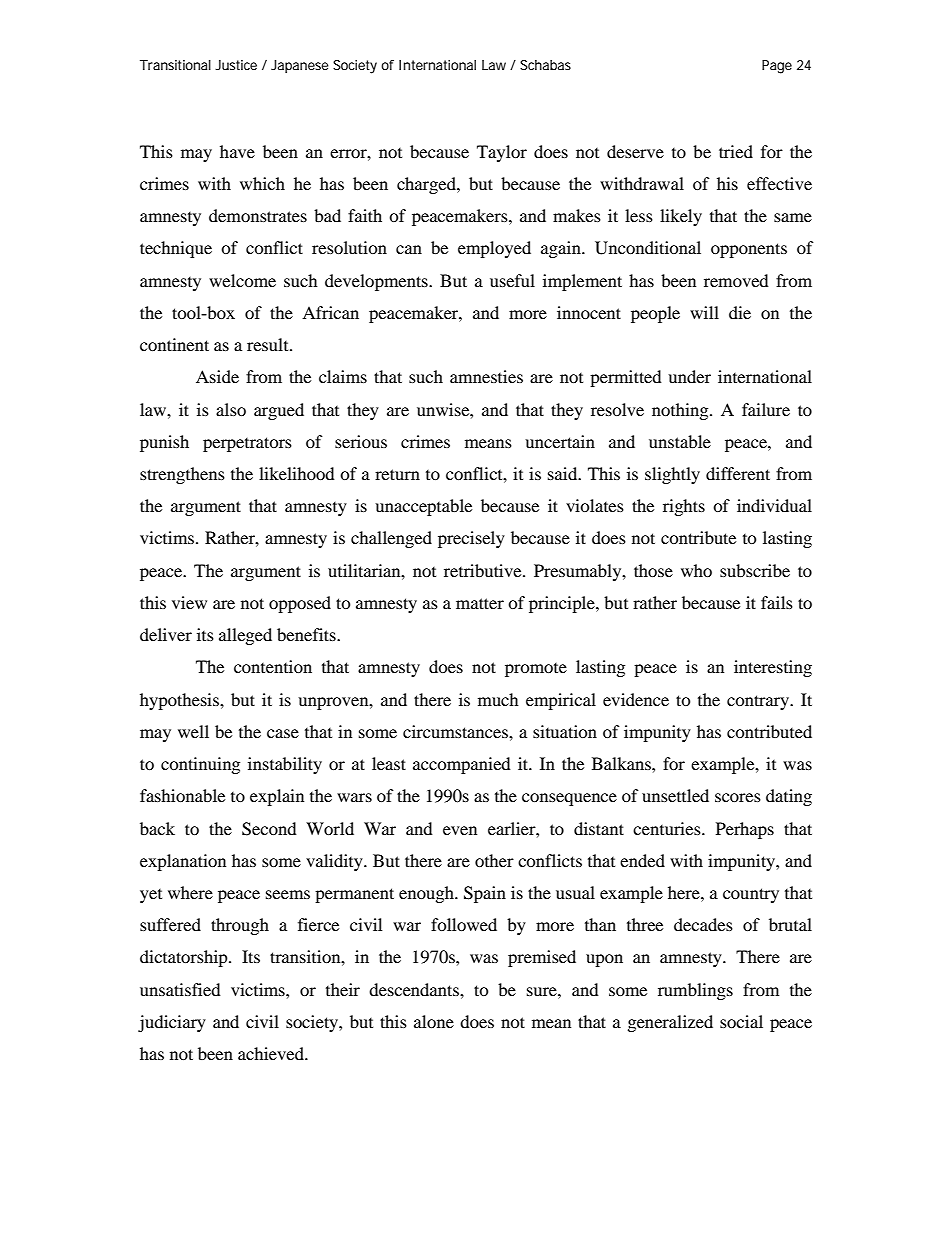  What do you see at coordinates (502, 153) in the screenshot?
I see `Taylor` at bounding box center [502, 153].
